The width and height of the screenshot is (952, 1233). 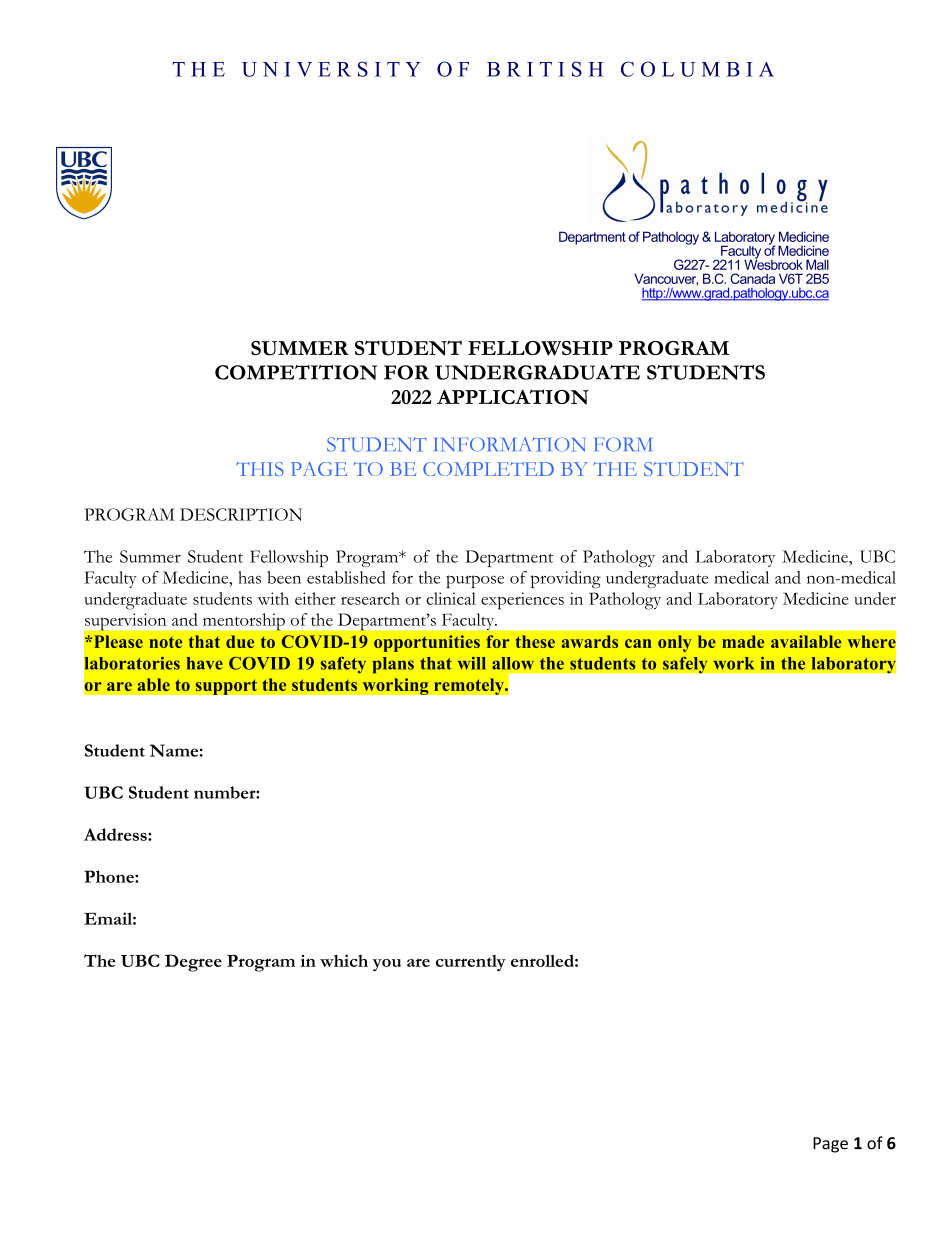 I want to click on safely, so click(x=685, y=665).
